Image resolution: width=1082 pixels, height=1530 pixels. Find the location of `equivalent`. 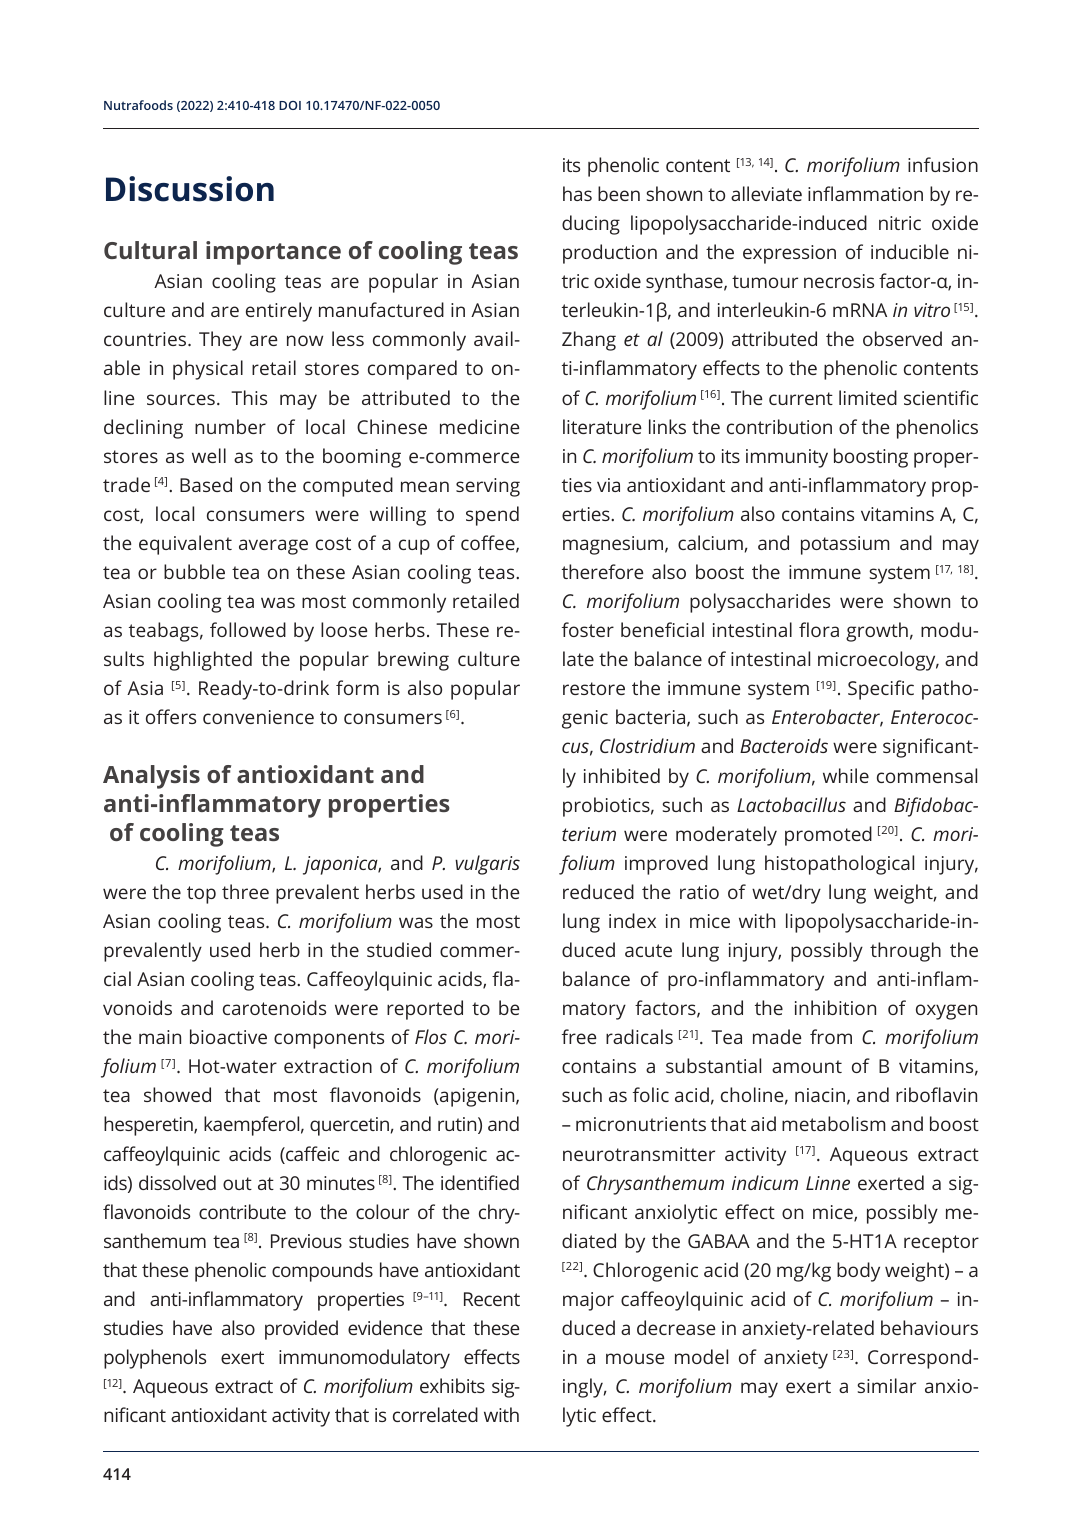

equivalent is located at coordinates (185, 545).
